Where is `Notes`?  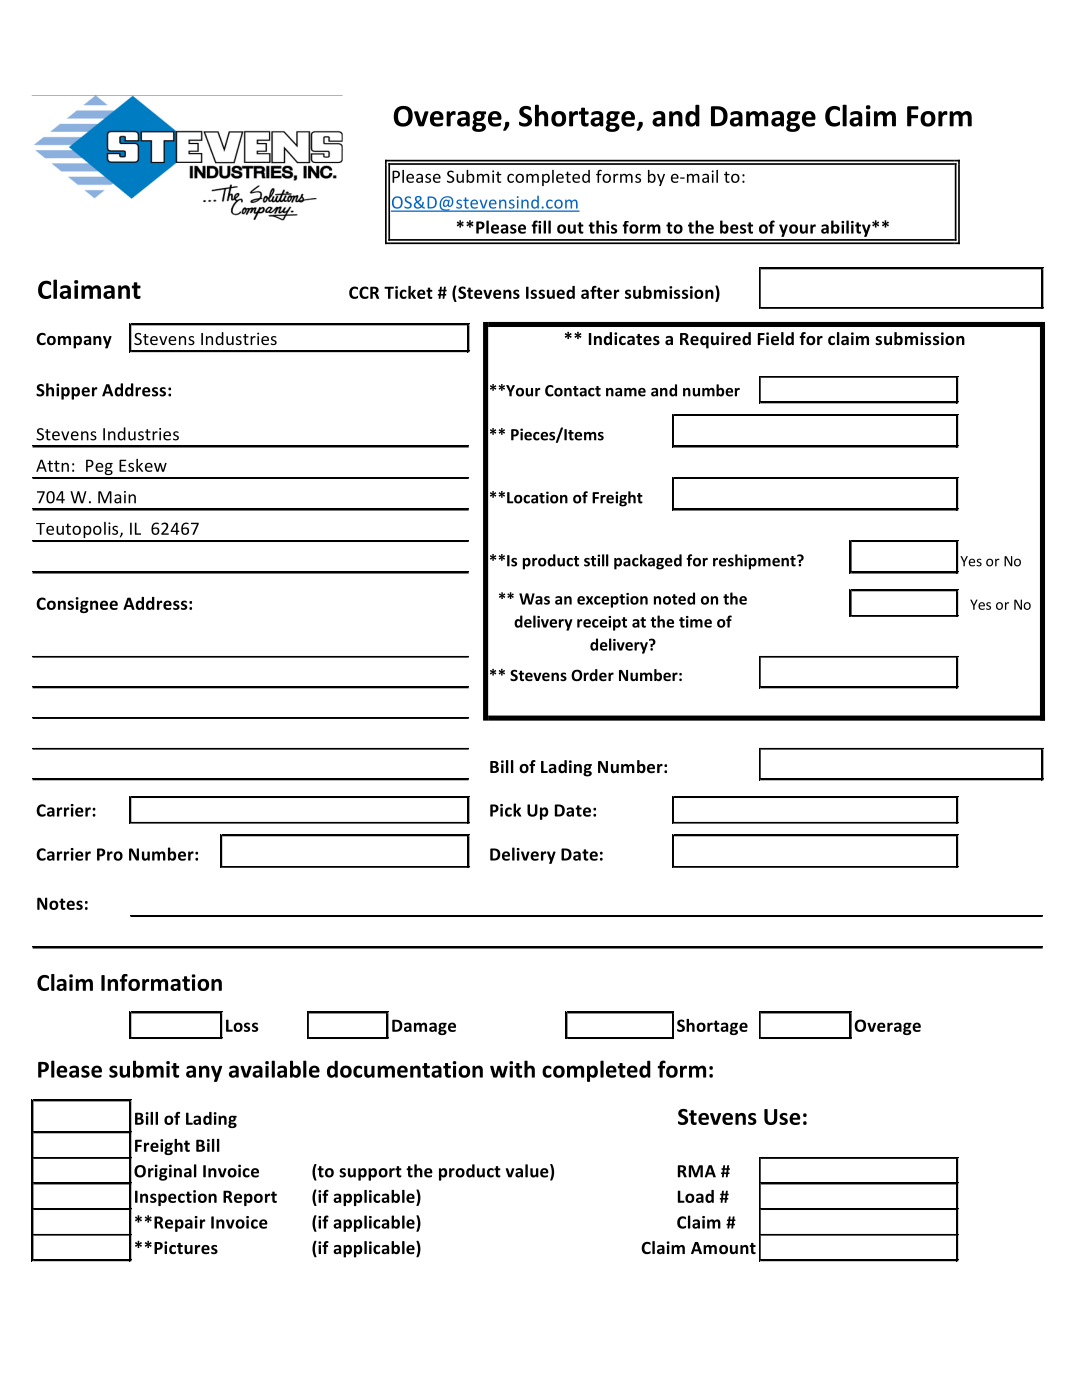
Notes is located at coordinates (60, 903).
